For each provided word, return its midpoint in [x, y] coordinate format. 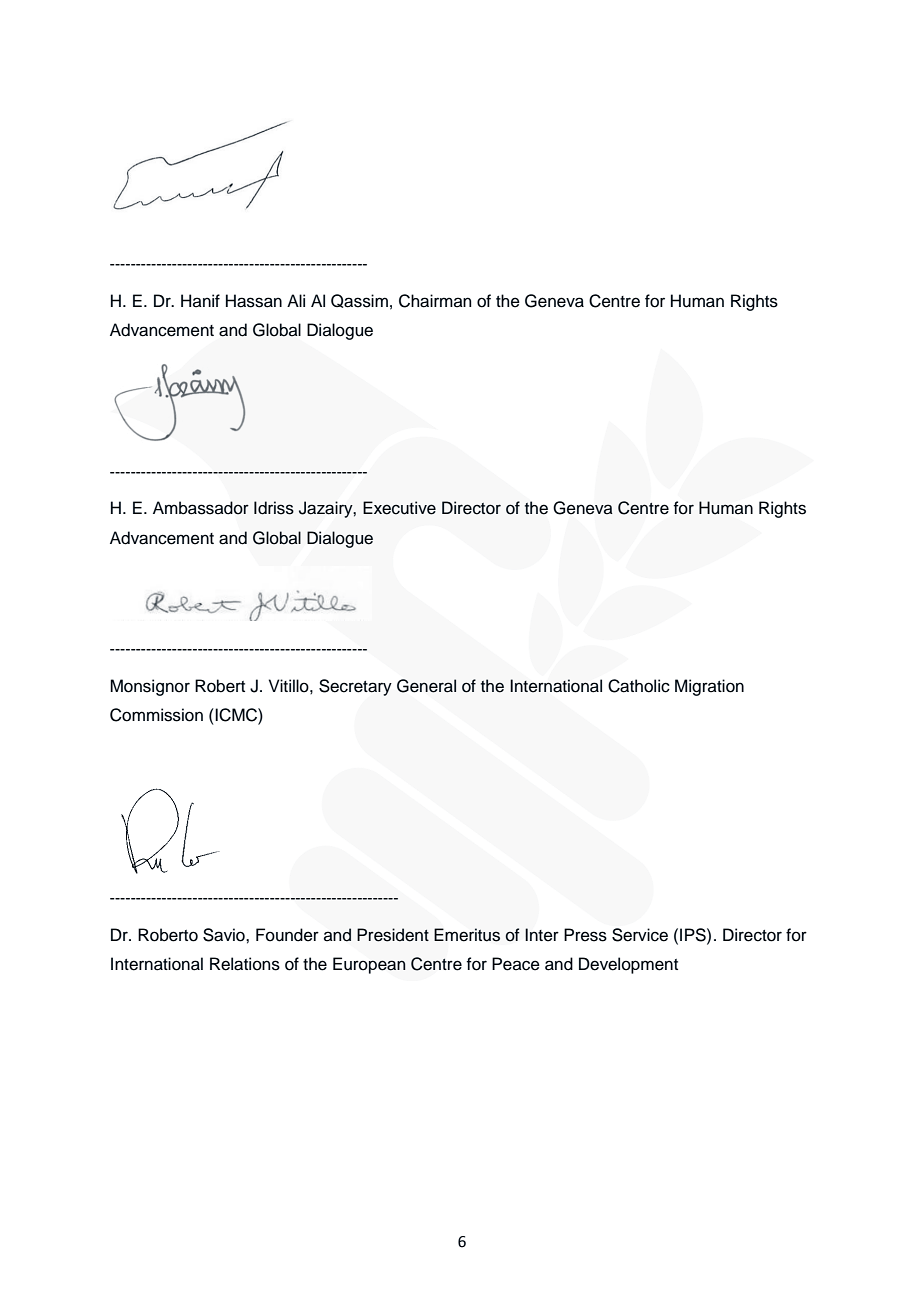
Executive [399, 508]
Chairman [435, 301]
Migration [709, 687]
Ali [296, 300]
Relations [245, 964]
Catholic [639, 686]
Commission [156, 715]
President [393, 935]
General [426, 686]
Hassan [254, 301]
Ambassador [201, 508]
